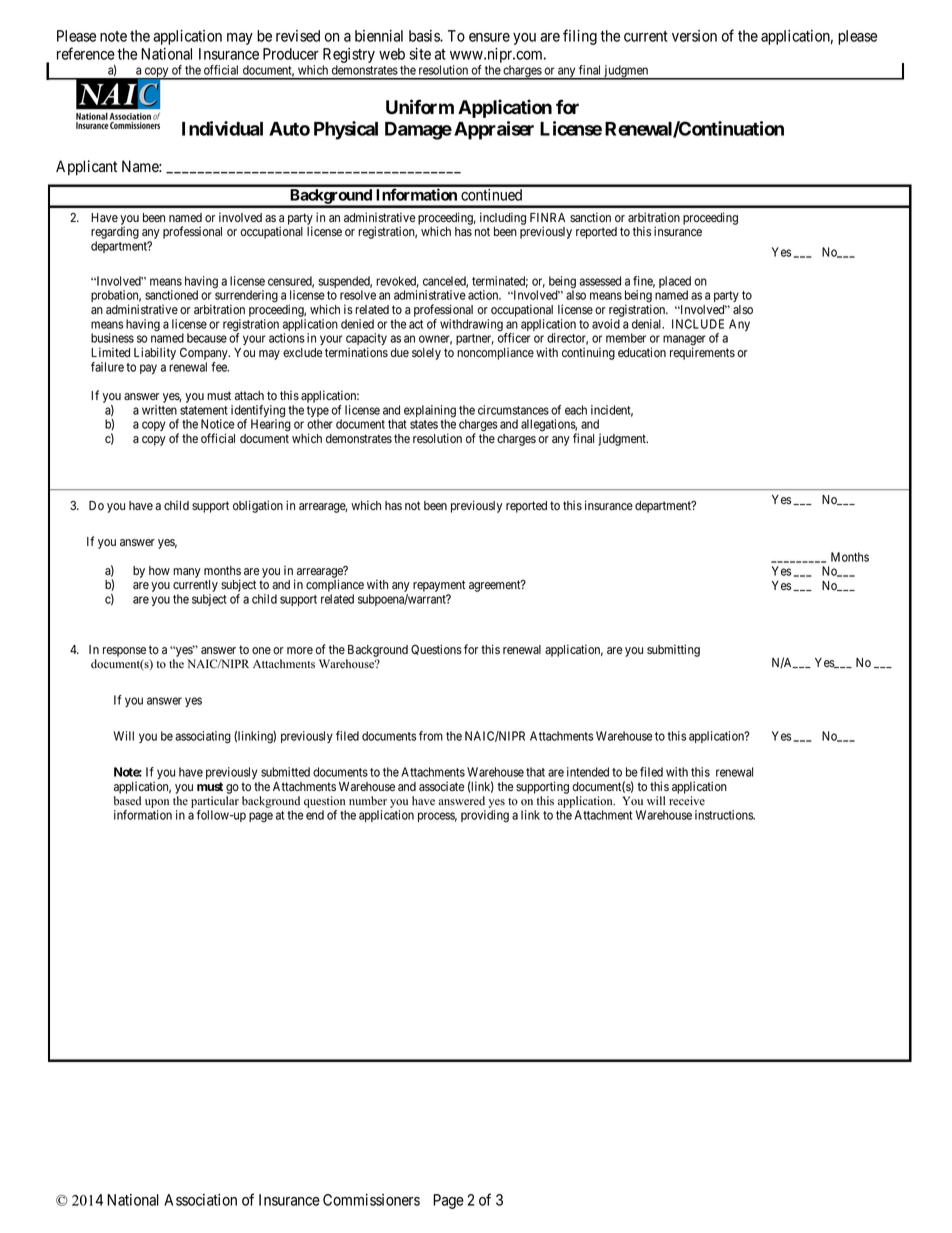 This screenshot has height=1233, width=952. What do you see at coordinates (580, 37) in the screenshot?
I see `filing` at bounding box center [580, 37].
